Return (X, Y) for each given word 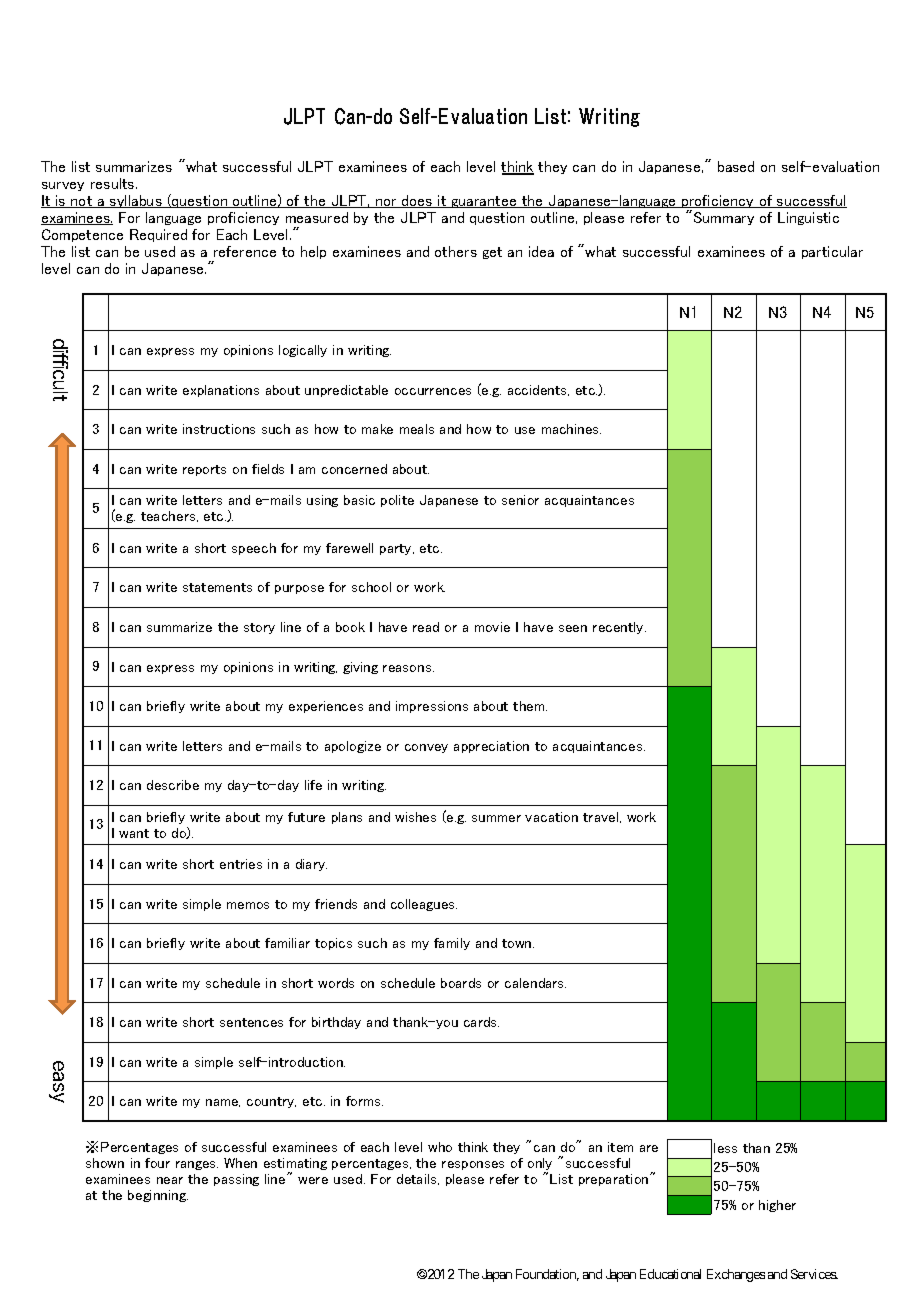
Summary (724, 218)
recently (619, 628)
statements (217, 587)
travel (602, 817)
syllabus (136, 201)
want (134, 833)
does (417, 201)
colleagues (424, 905)
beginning (158, 1196)
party (397, 549)
